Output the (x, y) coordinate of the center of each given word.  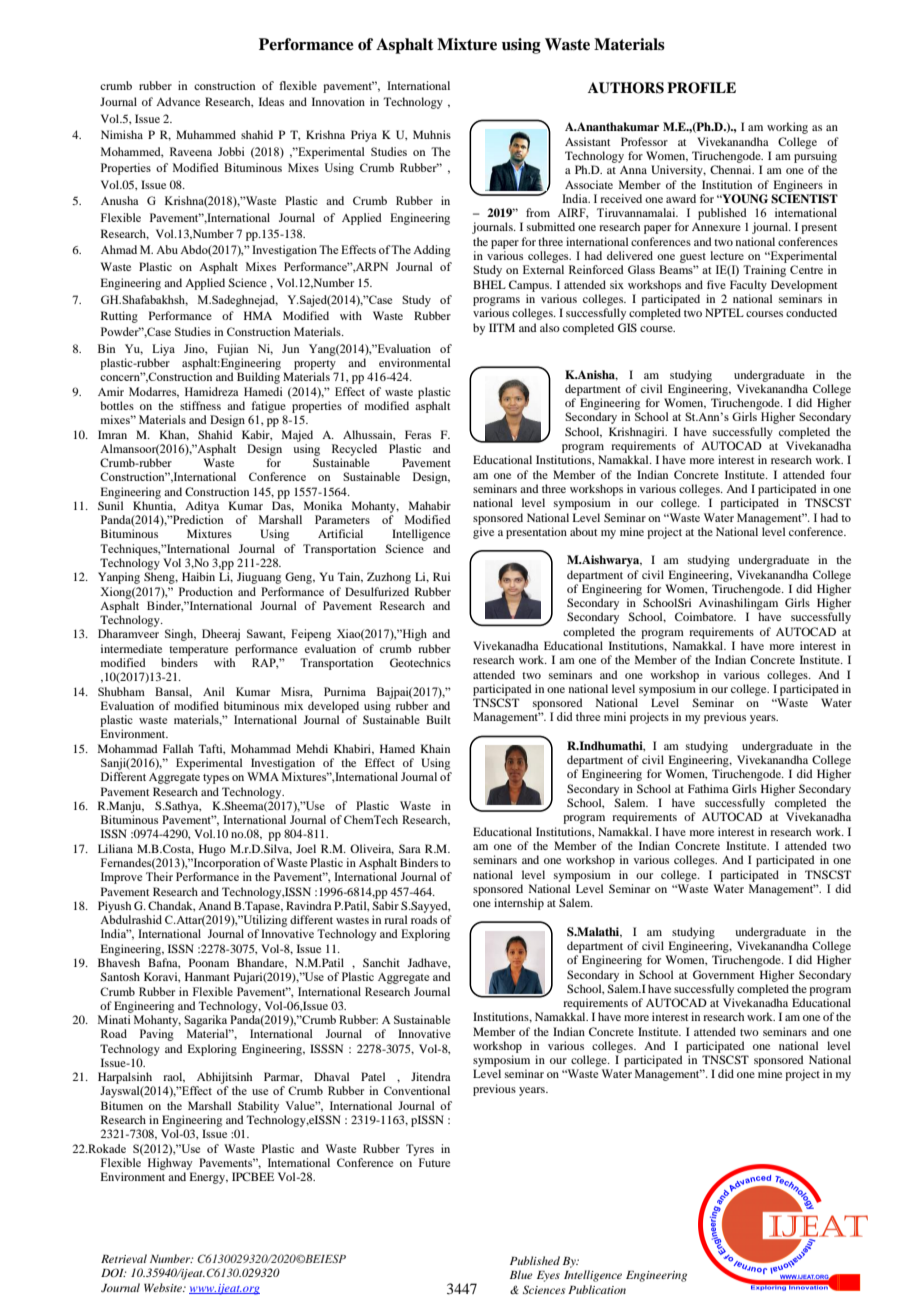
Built (438, 719)
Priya (364, 136)
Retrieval (124, 1258)
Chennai (732, 169)
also (550, 327)
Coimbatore (705, 616)
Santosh (120, 976)
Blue (521, 1274)
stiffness (200, 405)
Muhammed (206, 134)
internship (519, 904)
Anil (214, 691)
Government (723, 974)
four (840, 474)
